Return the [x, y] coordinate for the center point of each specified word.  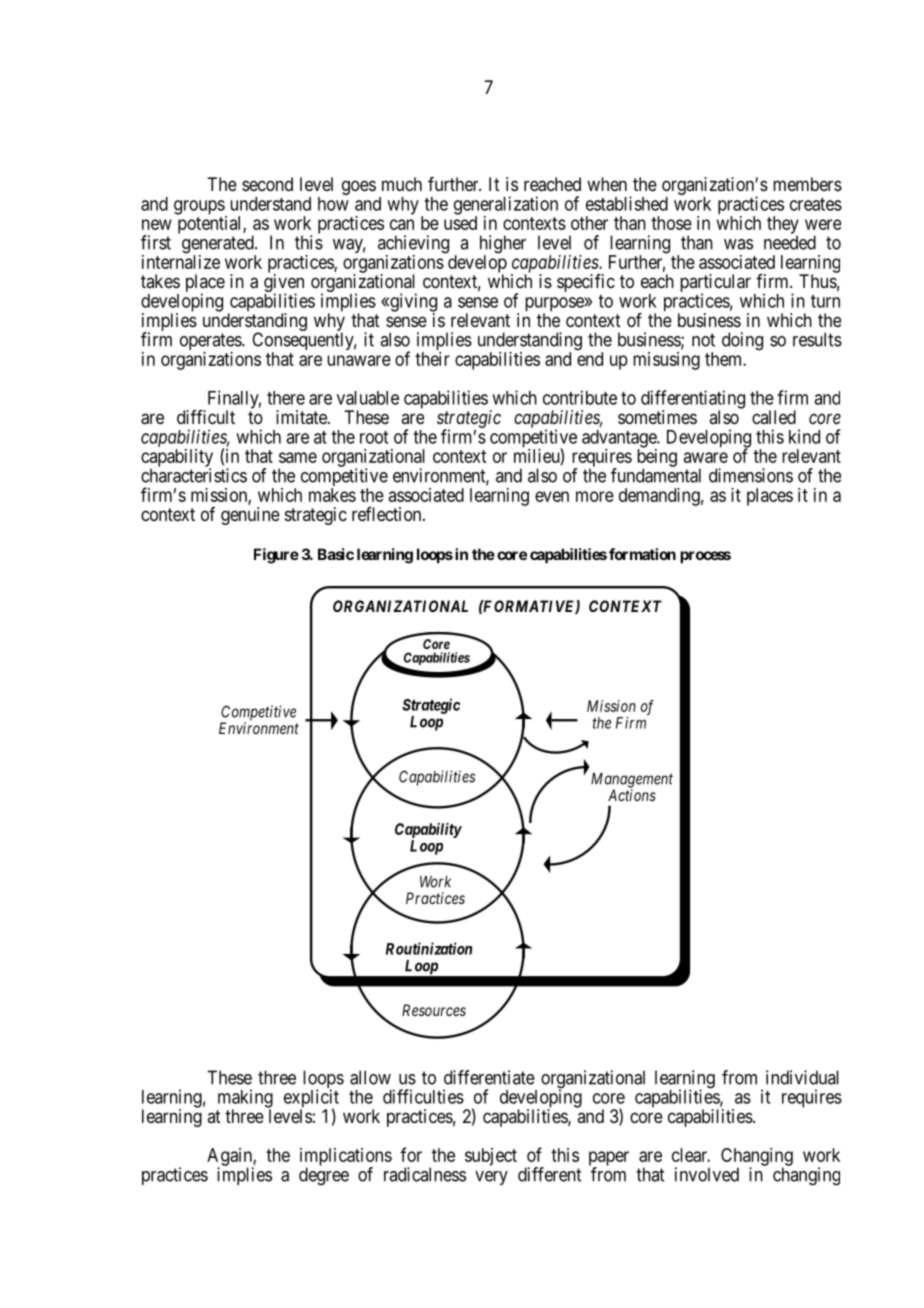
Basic [336, 554]
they [783, 226]
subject [491, 1157]
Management [632, 781]
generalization [506, 206]
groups [200, 208]
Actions [632, 795]
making [245, 1099]
